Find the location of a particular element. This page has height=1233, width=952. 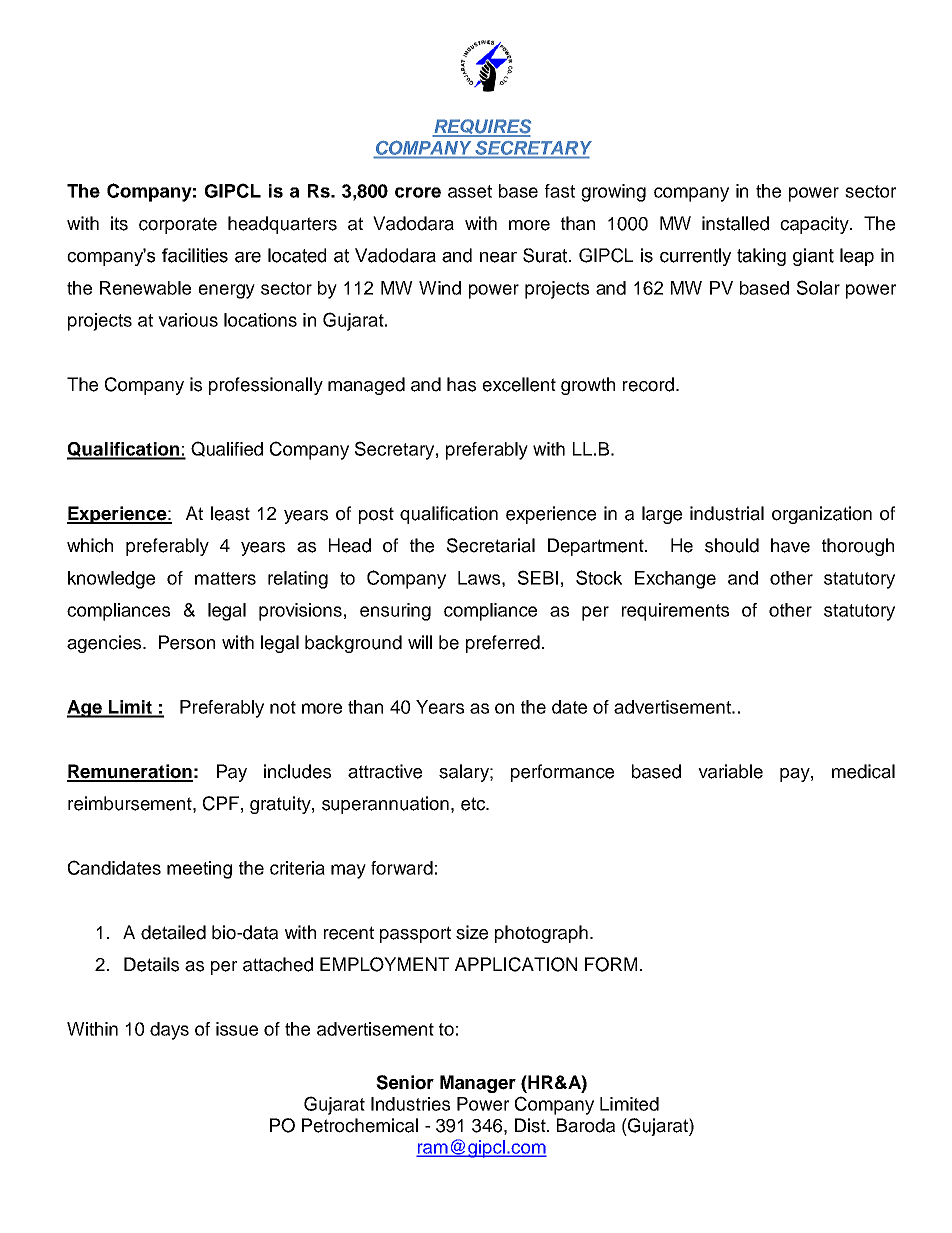

Person is located at coordinates (187, 642).
